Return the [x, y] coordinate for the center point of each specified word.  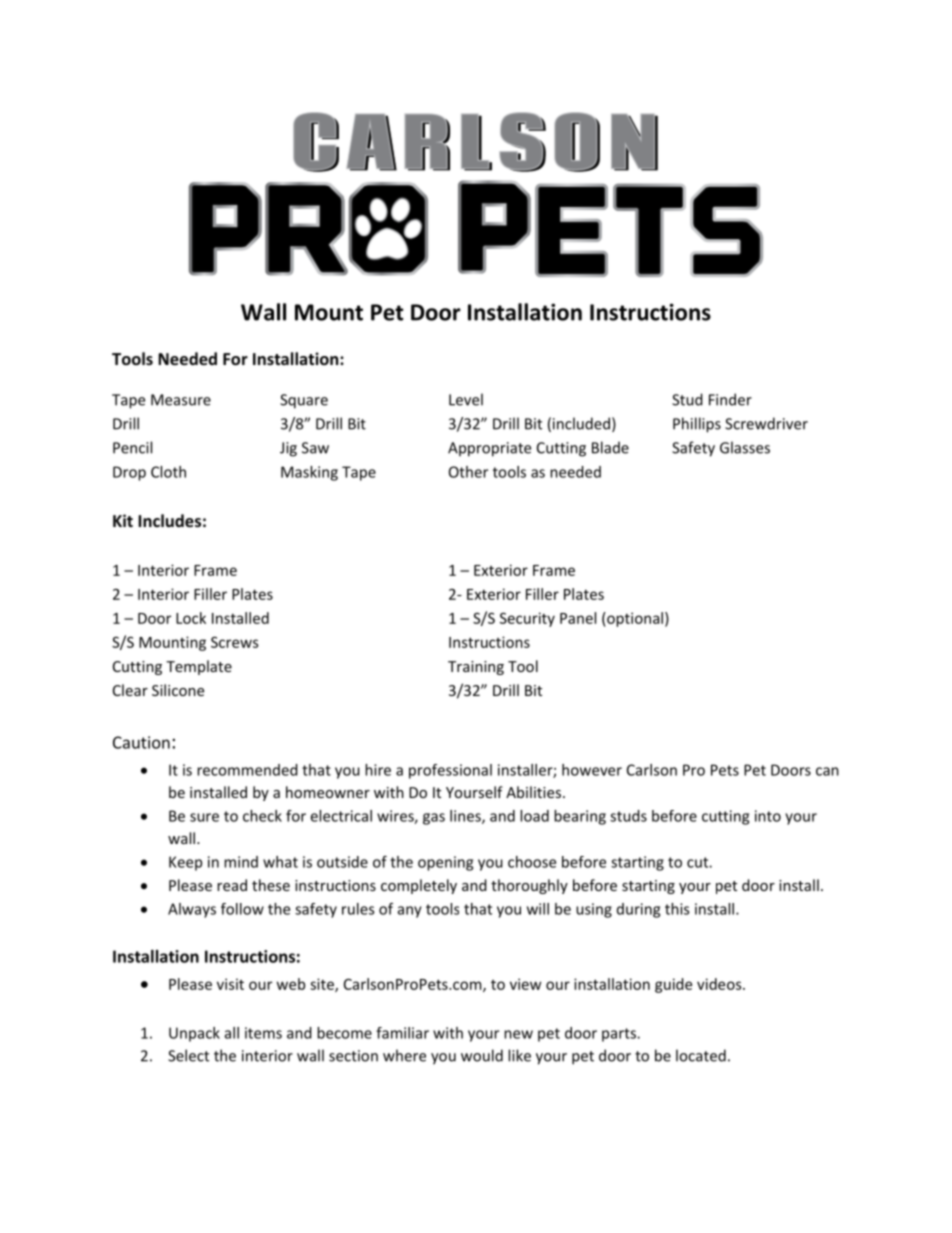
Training [476, 668]
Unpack [194, 1034]
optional [634, 619]
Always [192, 910]
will [538, 909]
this [677, 909]
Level [466, 399]
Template [199, 667]
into [768, 816]
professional [450, 771]
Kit [123, 520]
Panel [578, 618]
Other [468, 472]
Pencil [132, 447]
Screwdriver [766, 423]
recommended [247, 770]
